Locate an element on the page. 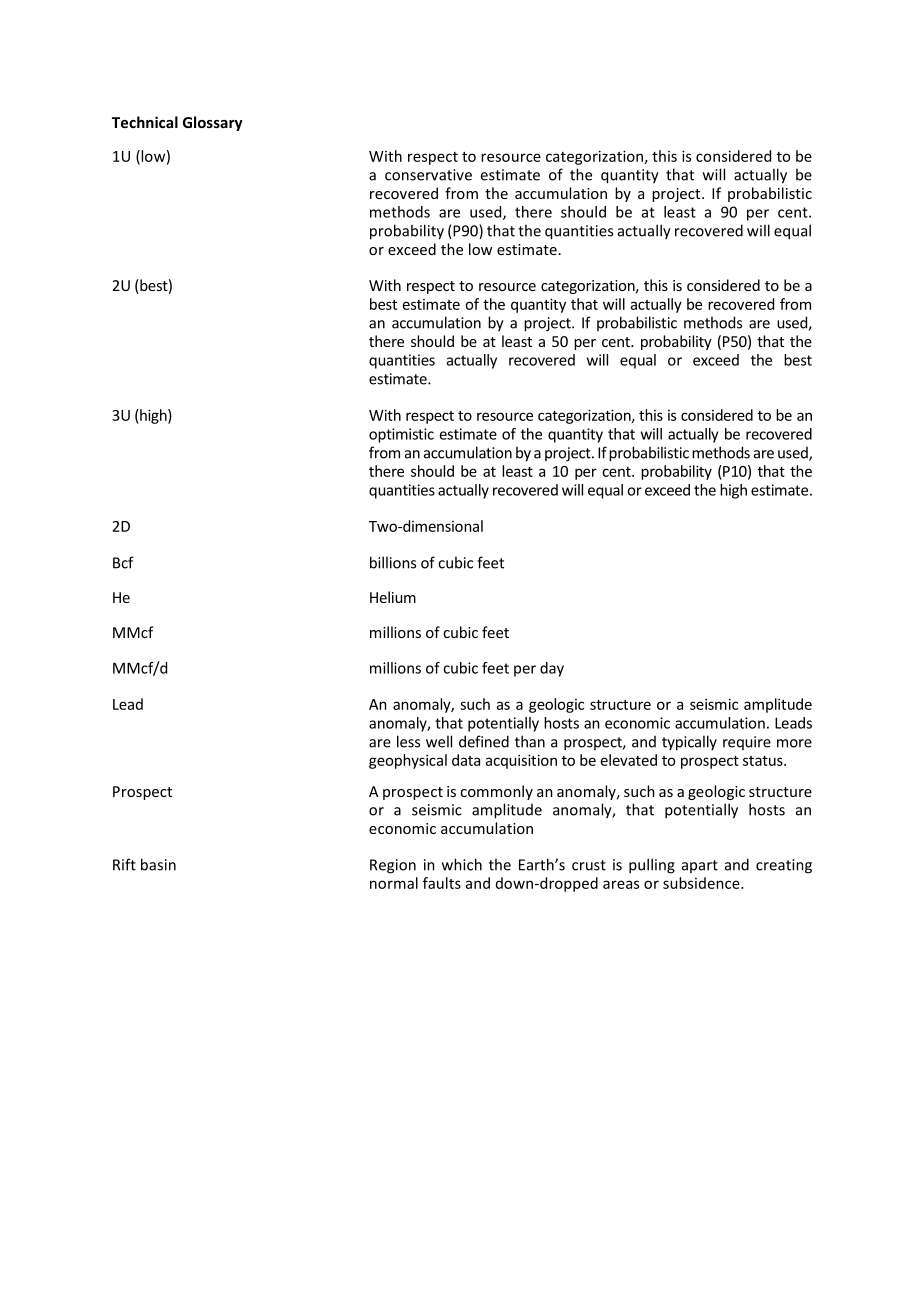 This page has width=924, height=1308. which is located at coordinates (462, 864).
